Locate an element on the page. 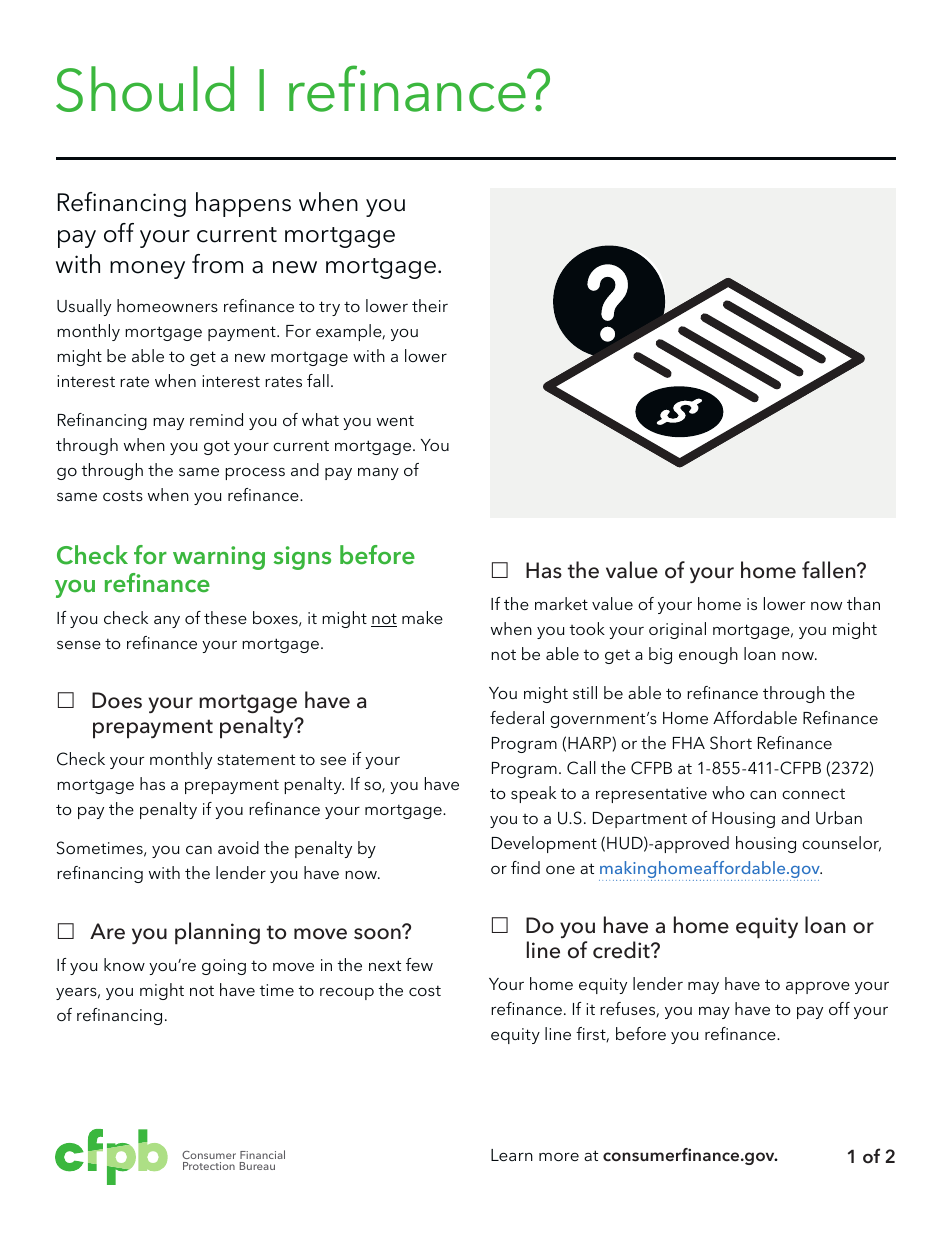  Should is located at coordinates (145, 89).
